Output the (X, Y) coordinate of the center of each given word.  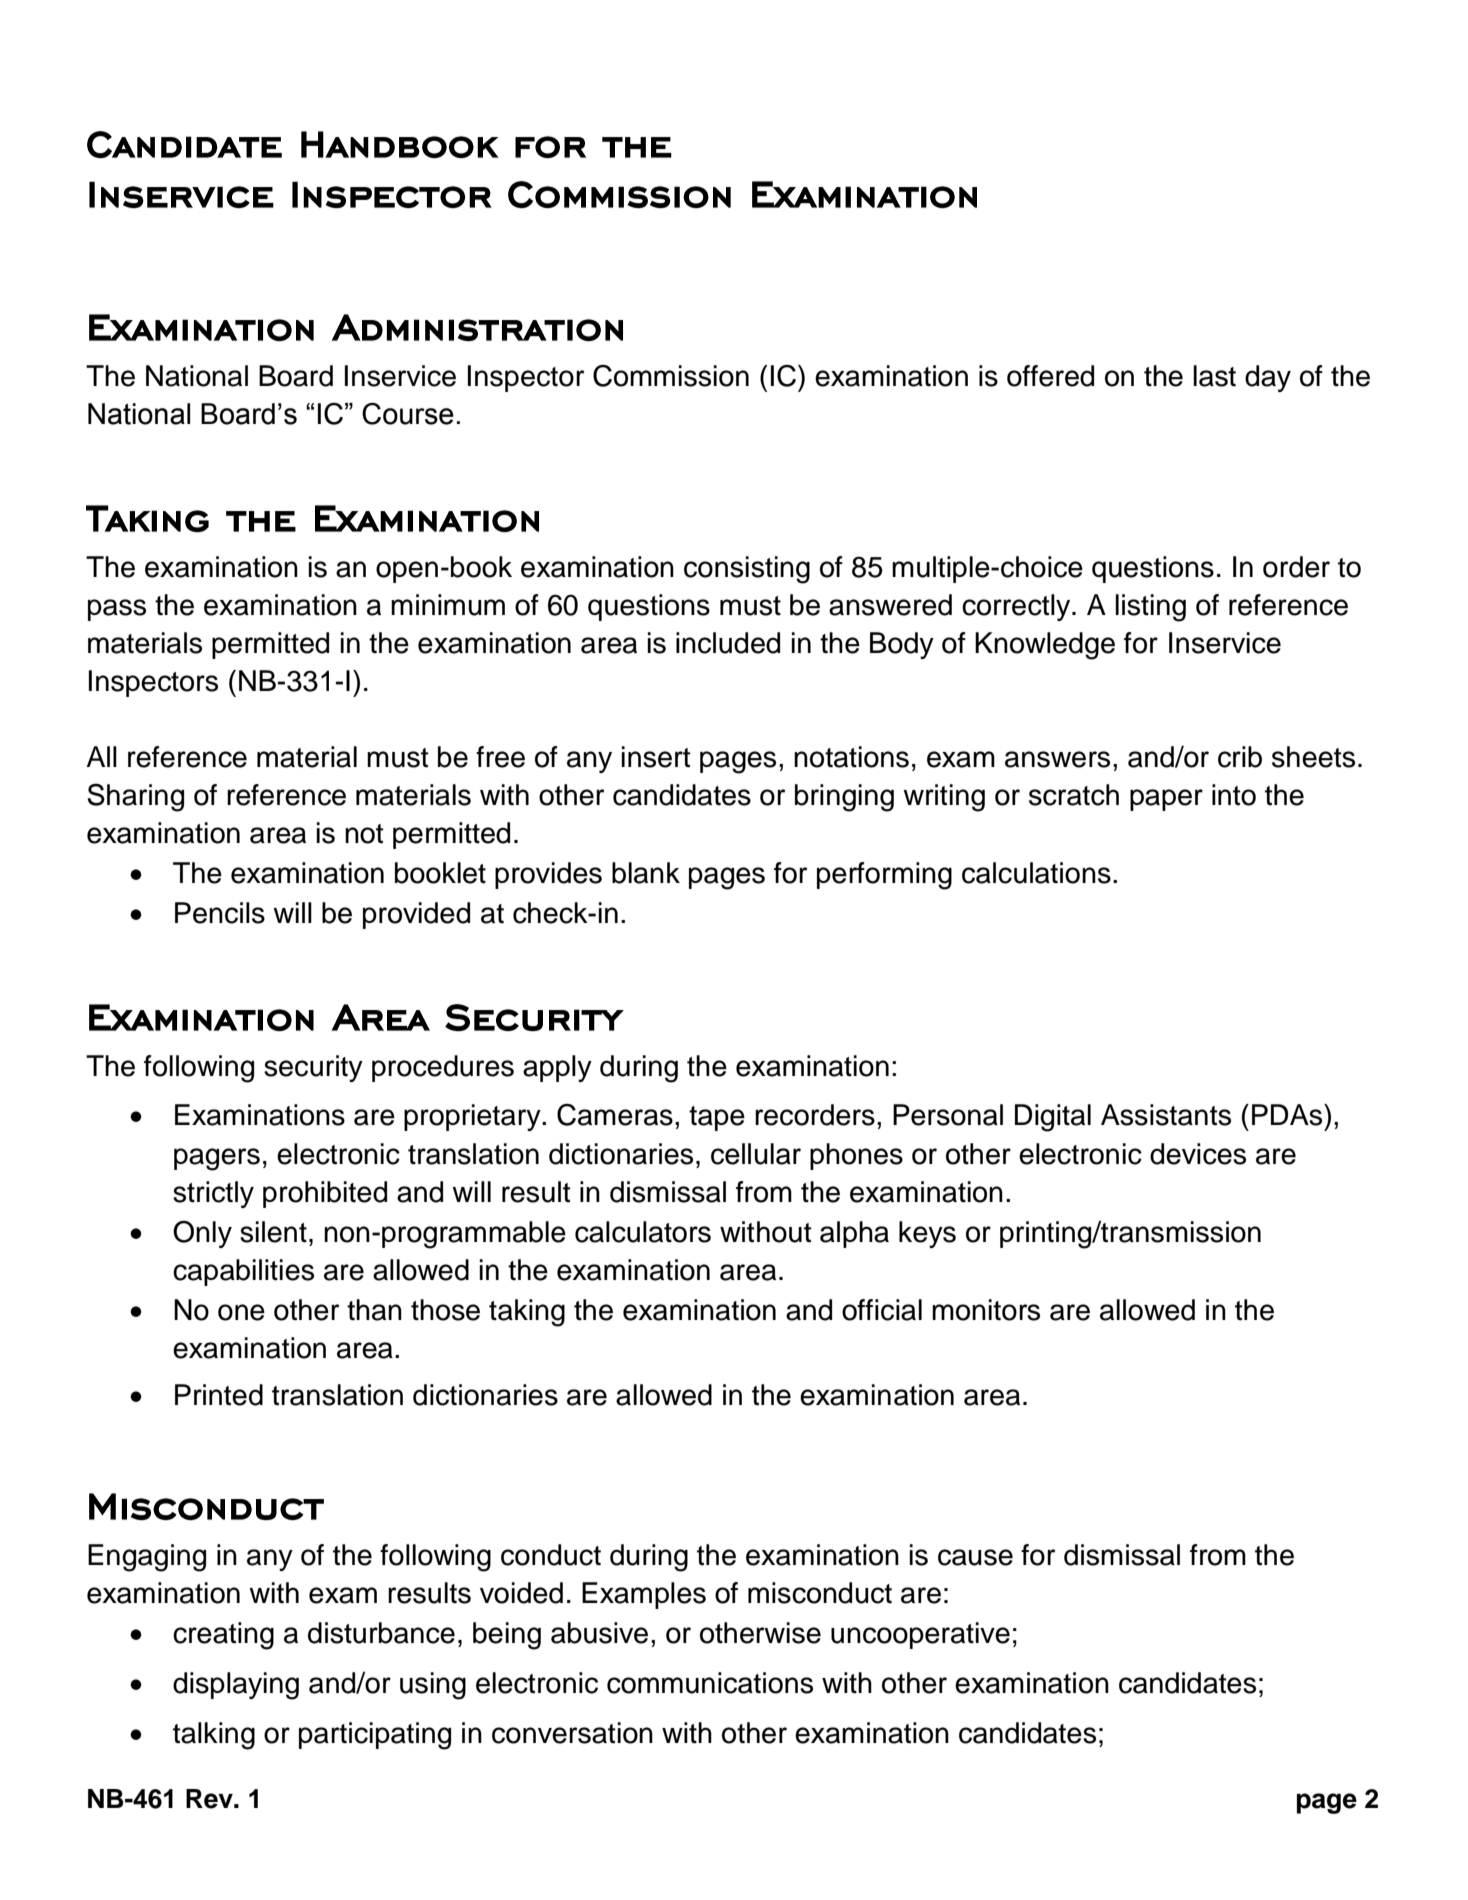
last (1214, 376)
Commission (671, 376)
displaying (236, 1686)
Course (408, 414)
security (313, 1068)
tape (717, 1118)
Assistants (1166, 1115)
